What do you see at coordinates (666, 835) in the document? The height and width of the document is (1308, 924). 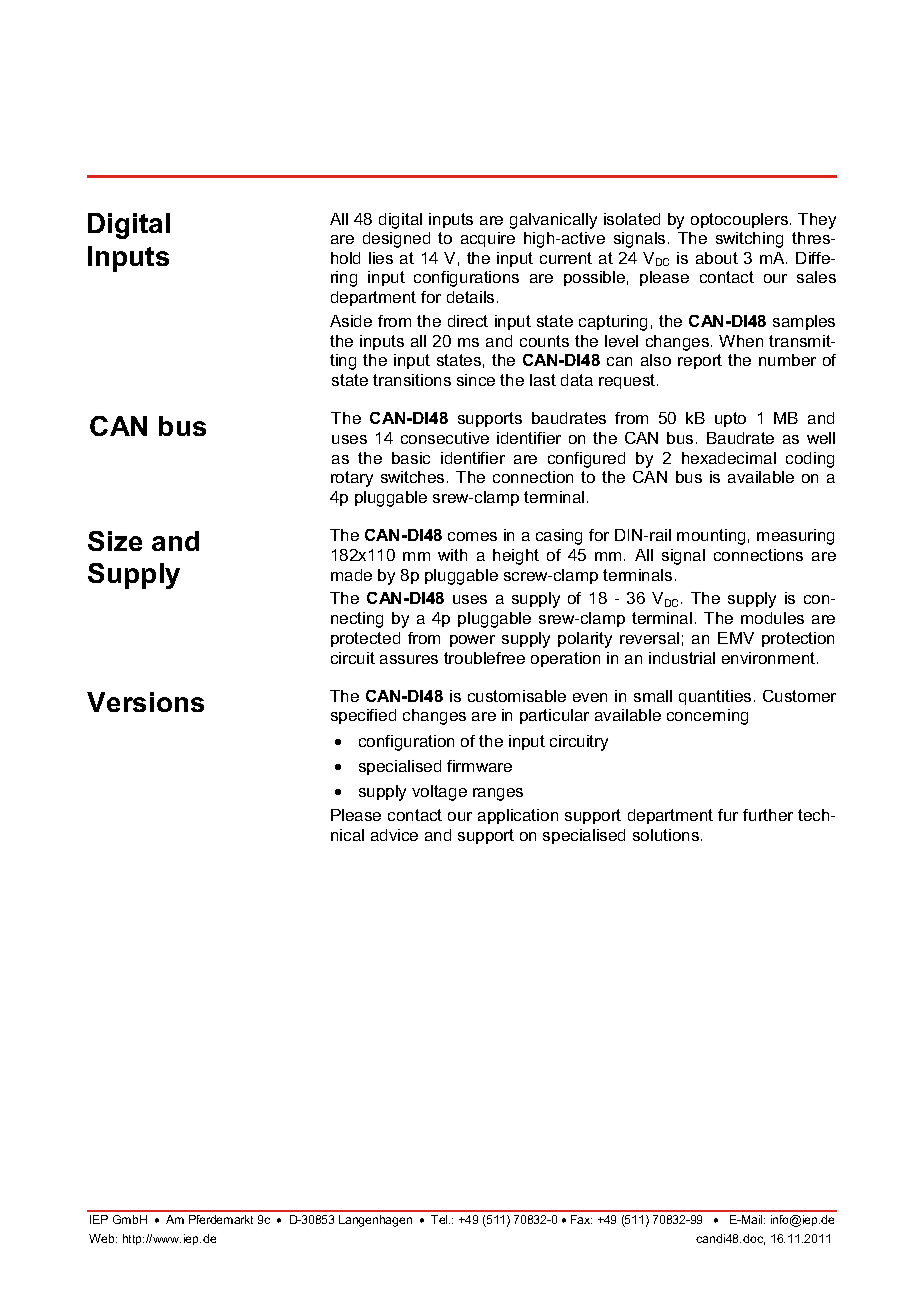 I see `solutions` at bounding box center [666, 835].
